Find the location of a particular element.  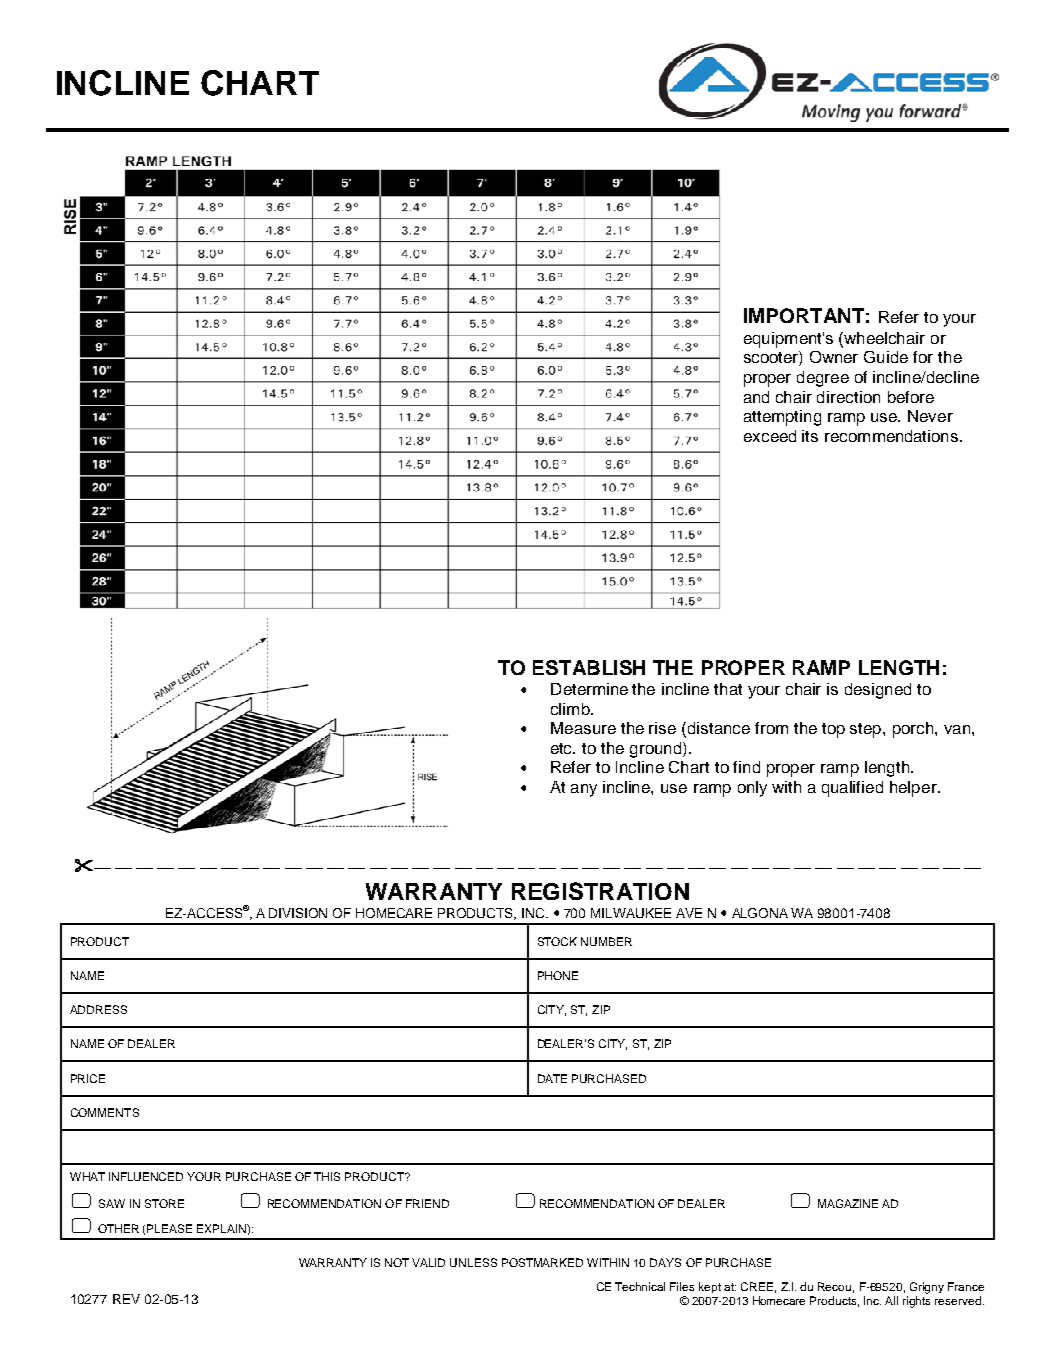

its is located at coordinates (810, 436).
